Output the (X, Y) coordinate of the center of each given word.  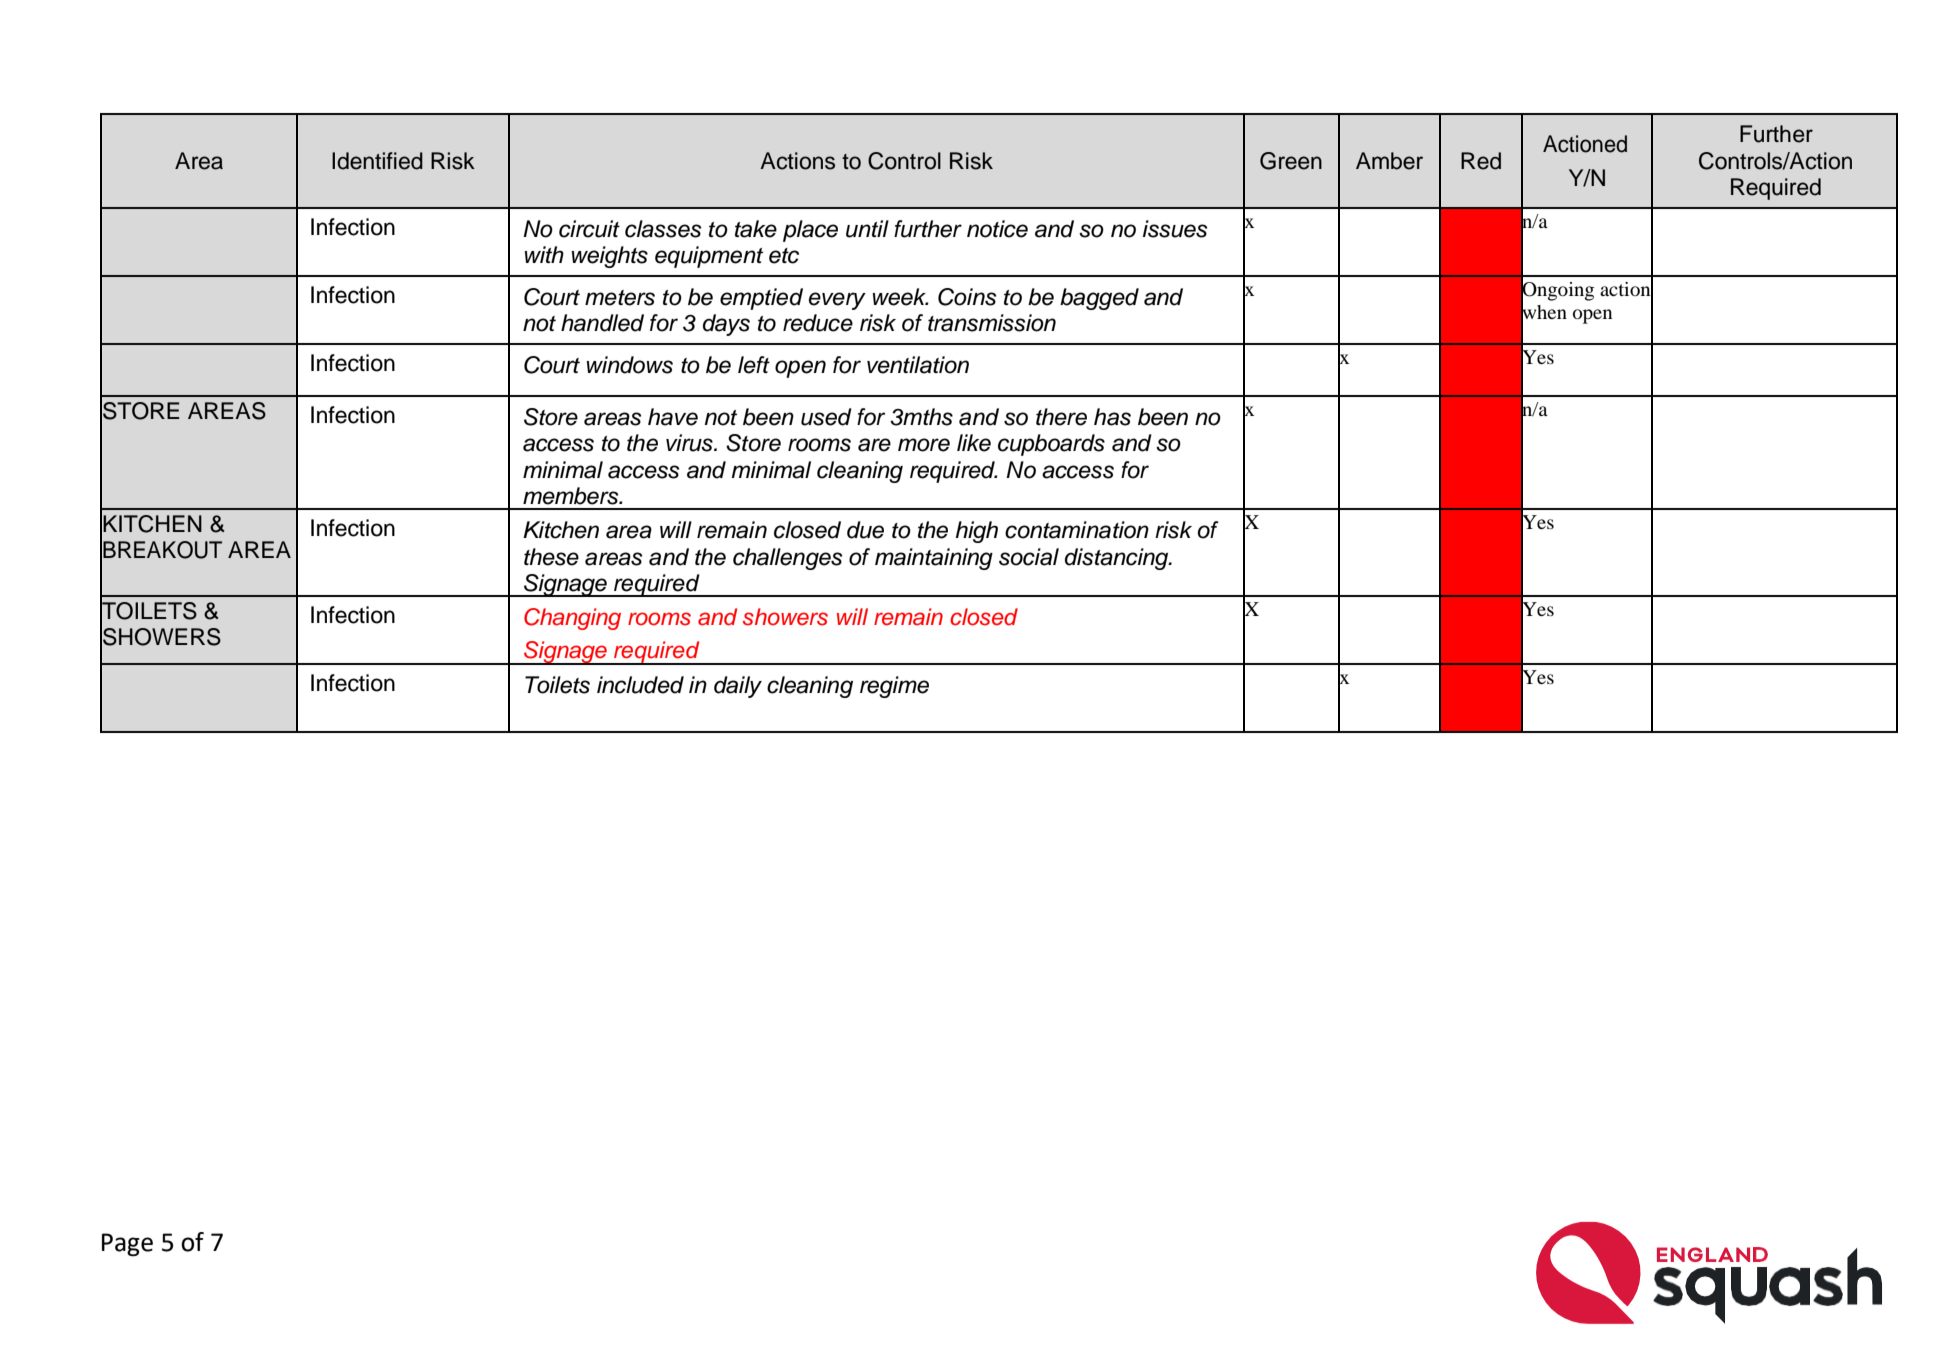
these (551, 557)
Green (1291, 161)
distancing (1118, 559)
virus (690, 443)
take (756, 229)
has (1112, 417)
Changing (572, 619)
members (572, 496)
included (640, 685)
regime (894, 687)
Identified (377, 161)
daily (738, 687)
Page (127, 1245)
